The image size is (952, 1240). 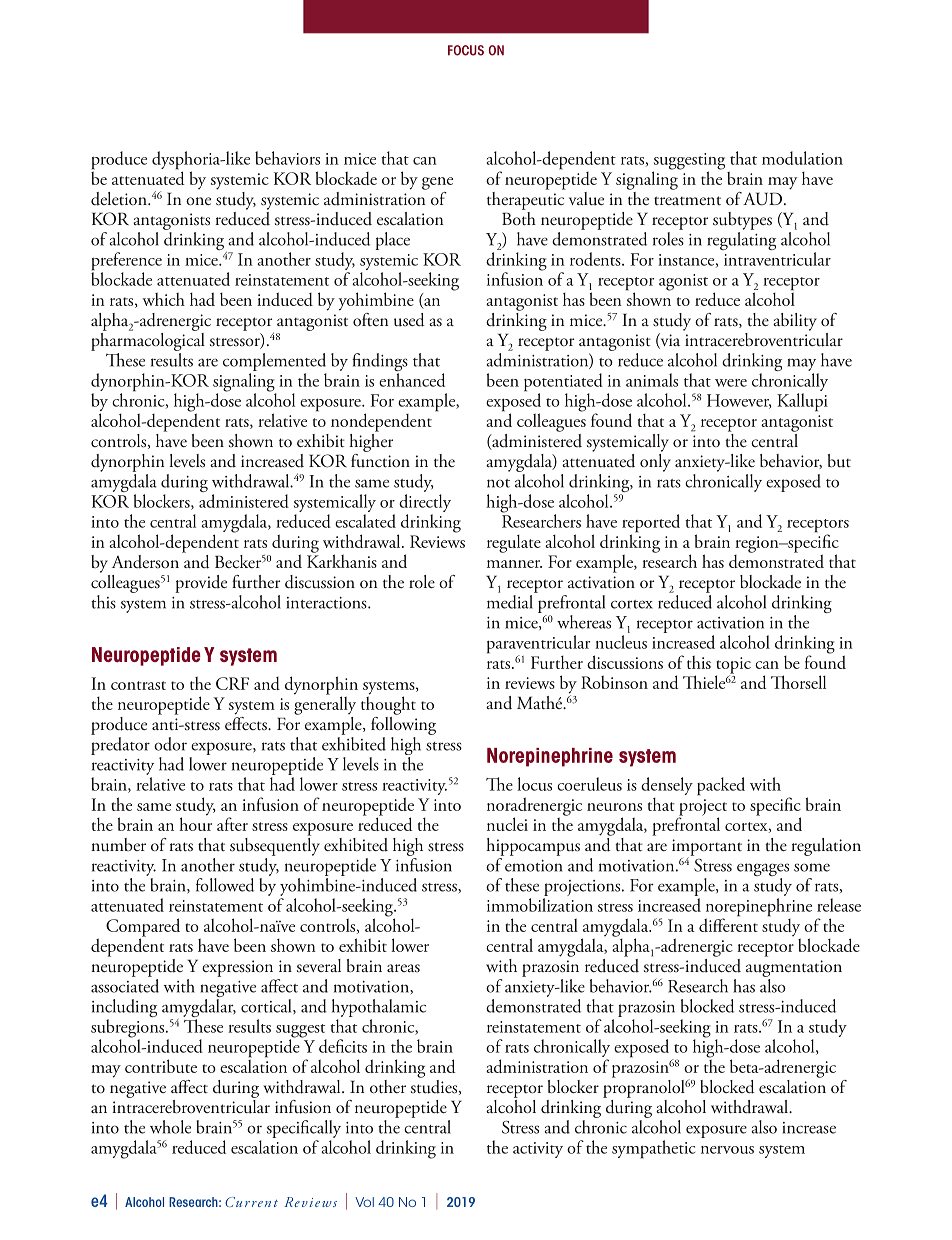 I want to click on directly, so click(x=425, y=503).
